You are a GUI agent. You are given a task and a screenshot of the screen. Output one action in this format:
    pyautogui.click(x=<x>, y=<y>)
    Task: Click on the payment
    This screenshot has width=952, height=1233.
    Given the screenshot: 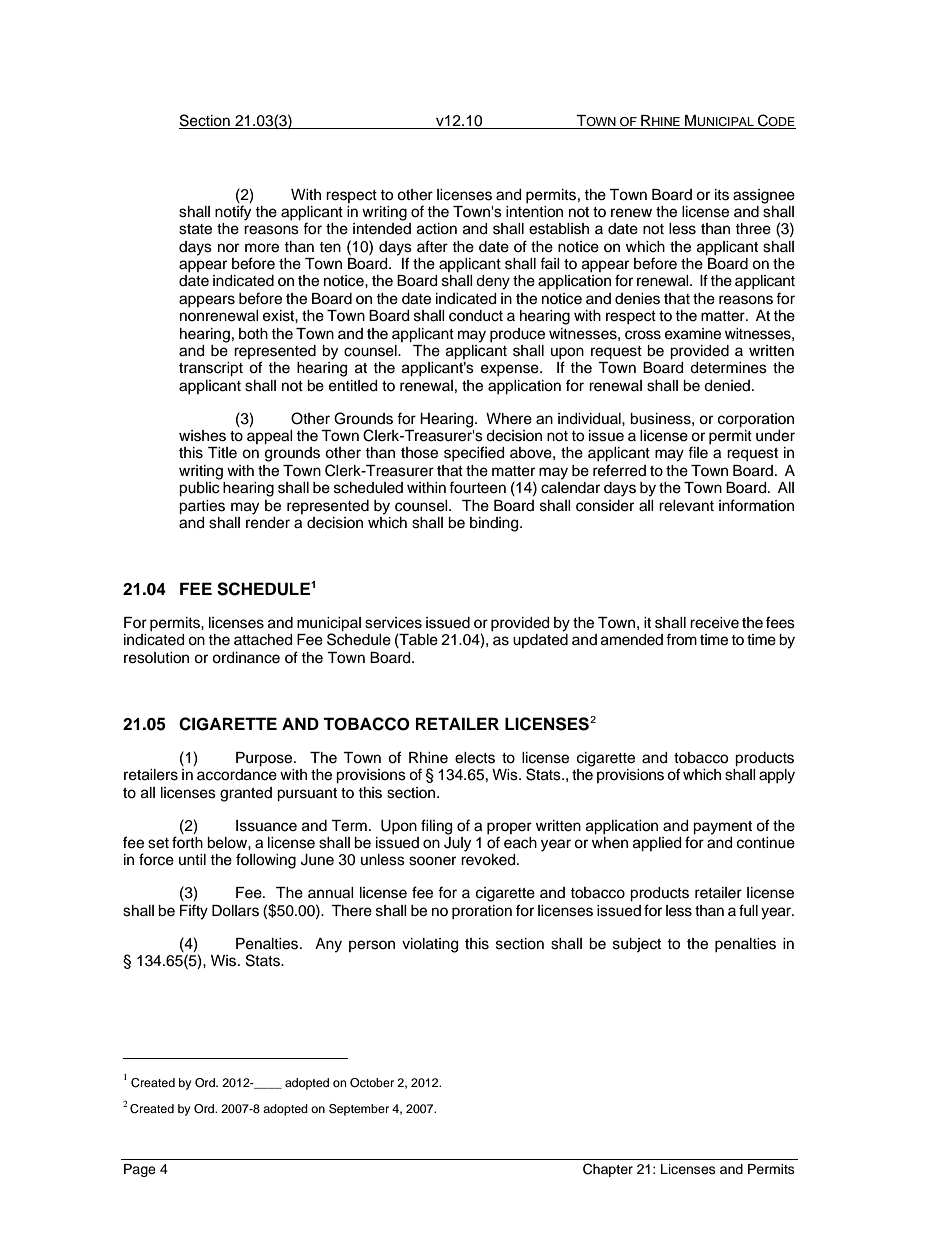 What is the action you would take?
    pyautogui.click(x=722, y=828)
